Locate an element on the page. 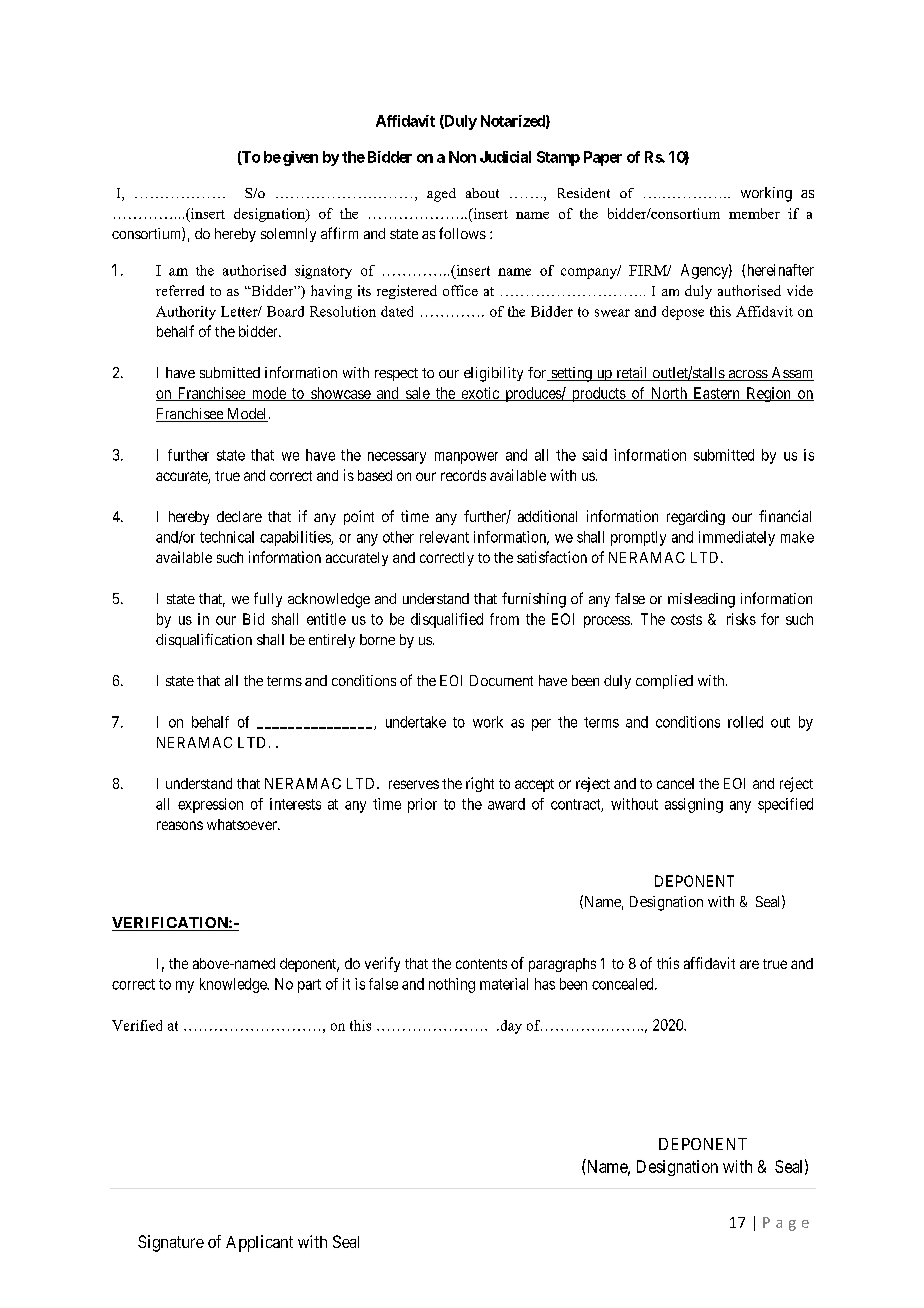 This page has height=1308, width=924. solemnly is located at coordinates (288, 235).
